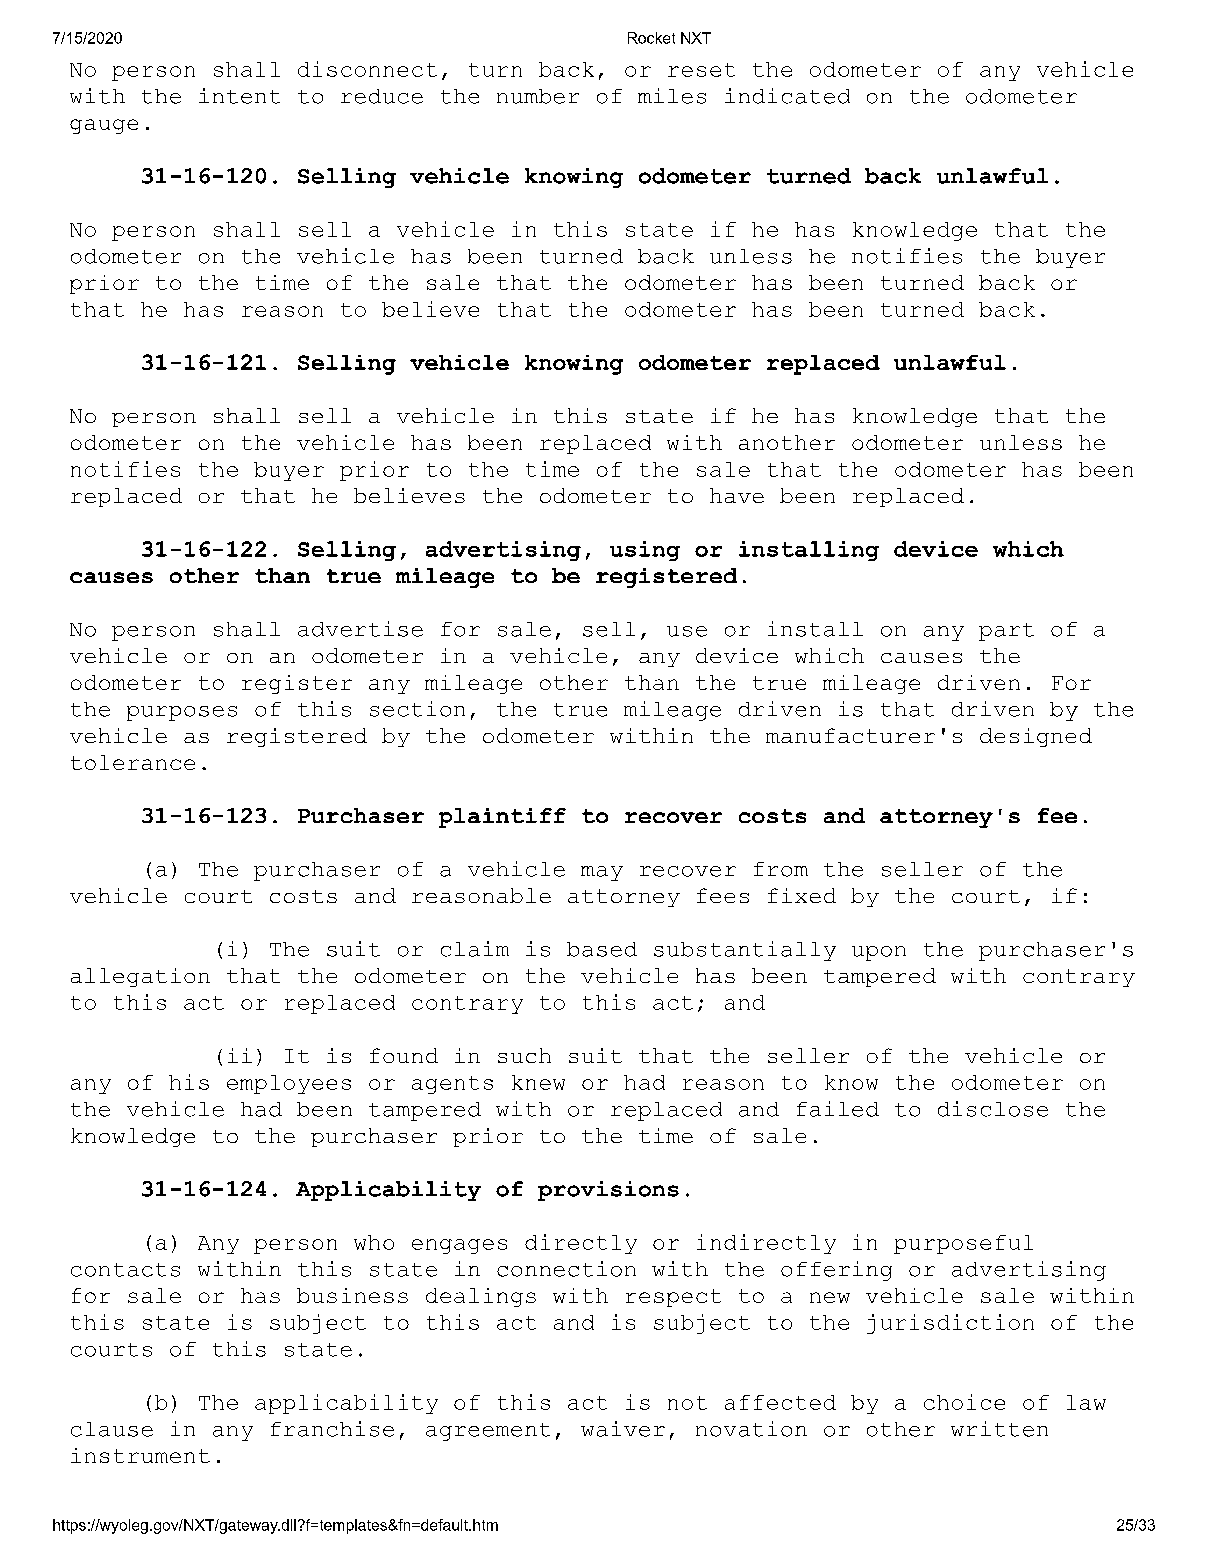 The image size is (1208, 1564). What do you see at coordinates (623, 1429) in the screenshot?
I see `waiver` at bounding box center [623, 1429].
